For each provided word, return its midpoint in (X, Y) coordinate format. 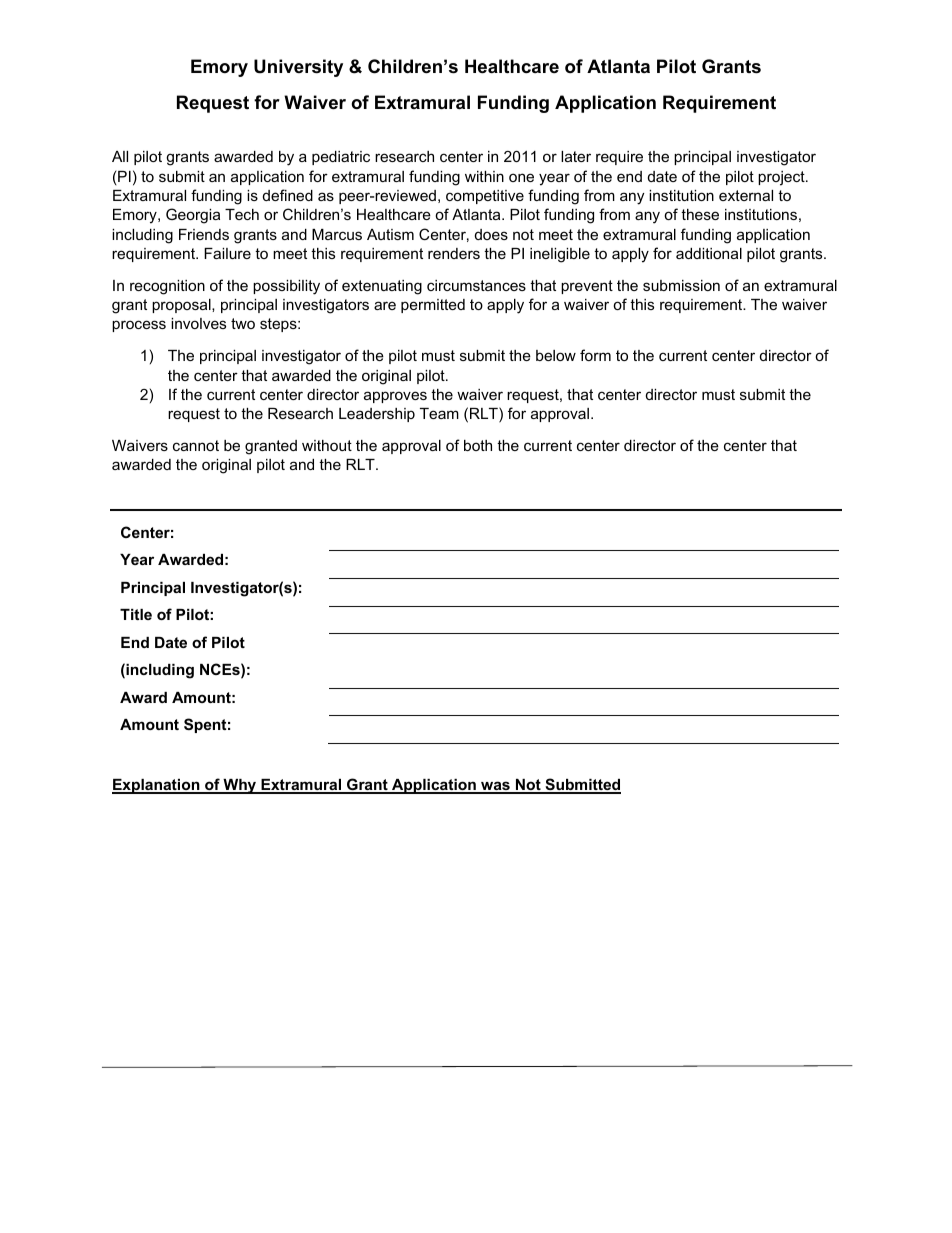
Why (240, 786)
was (495, 787)
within (484, 176)
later (576, 156)
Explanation (157, 786)
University (298, 68)
